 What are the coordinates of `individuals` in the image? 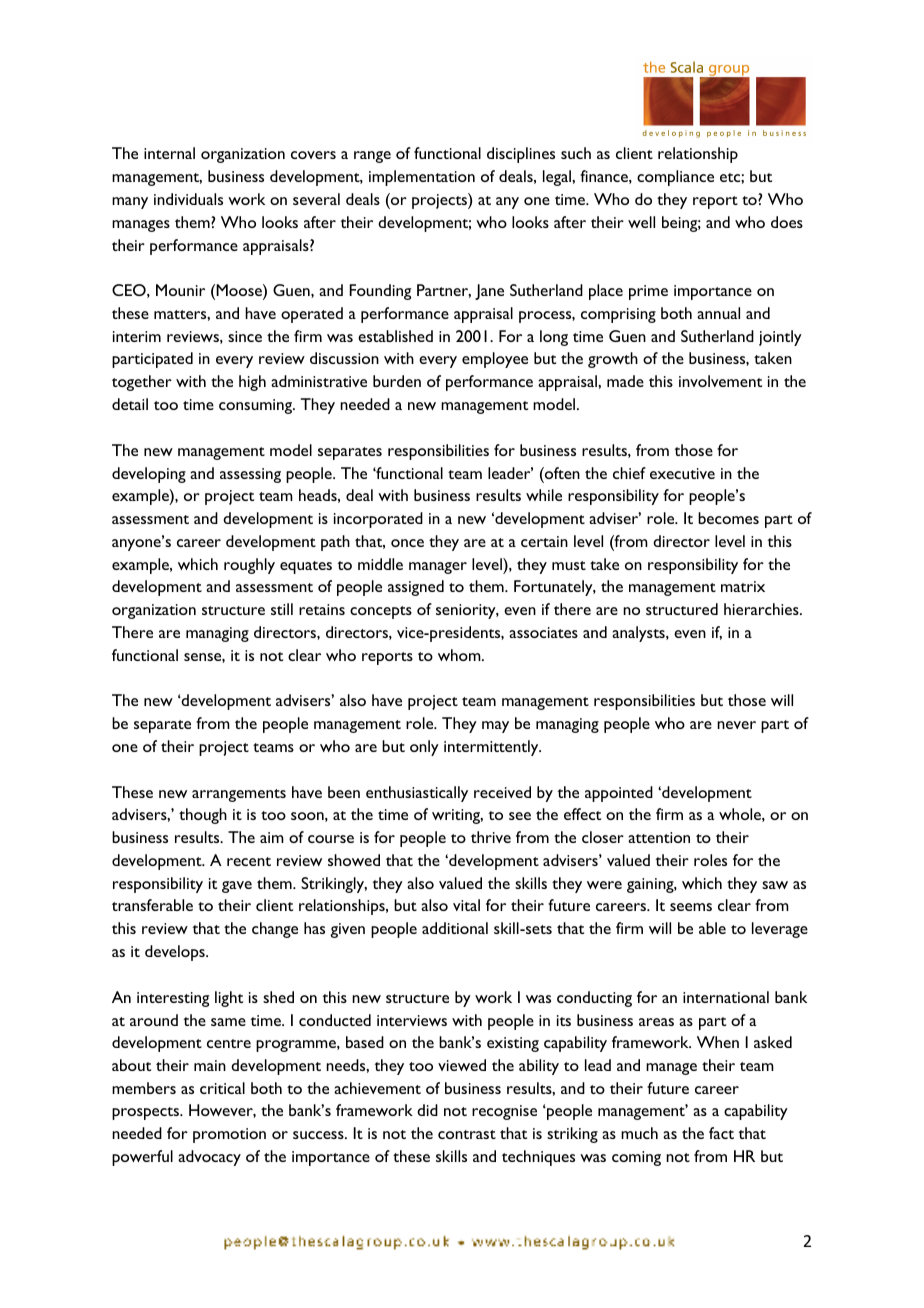 It's located at (188, 199).
